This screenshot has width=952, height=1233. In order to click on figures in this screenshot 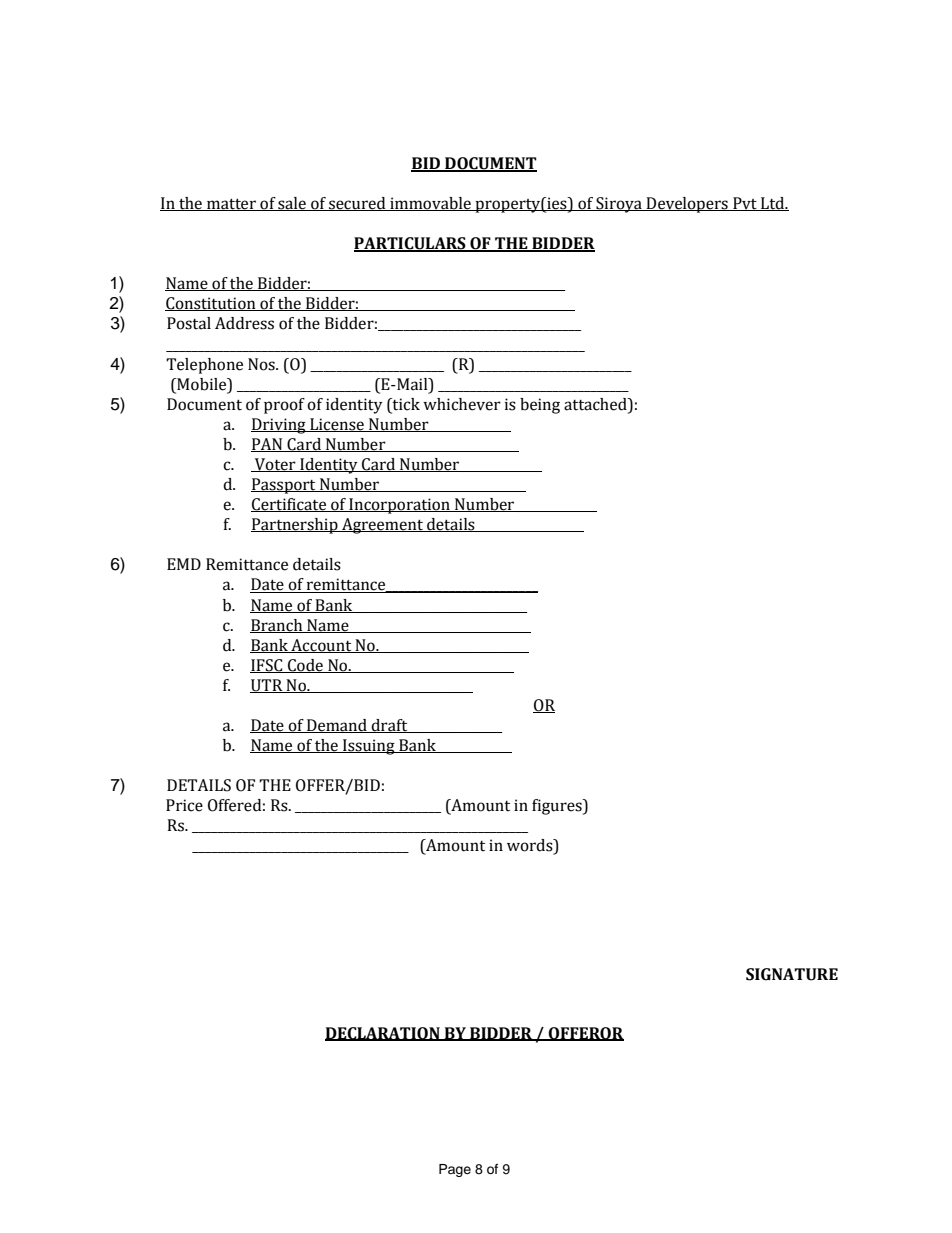, I will do `click(558, 807)`.
